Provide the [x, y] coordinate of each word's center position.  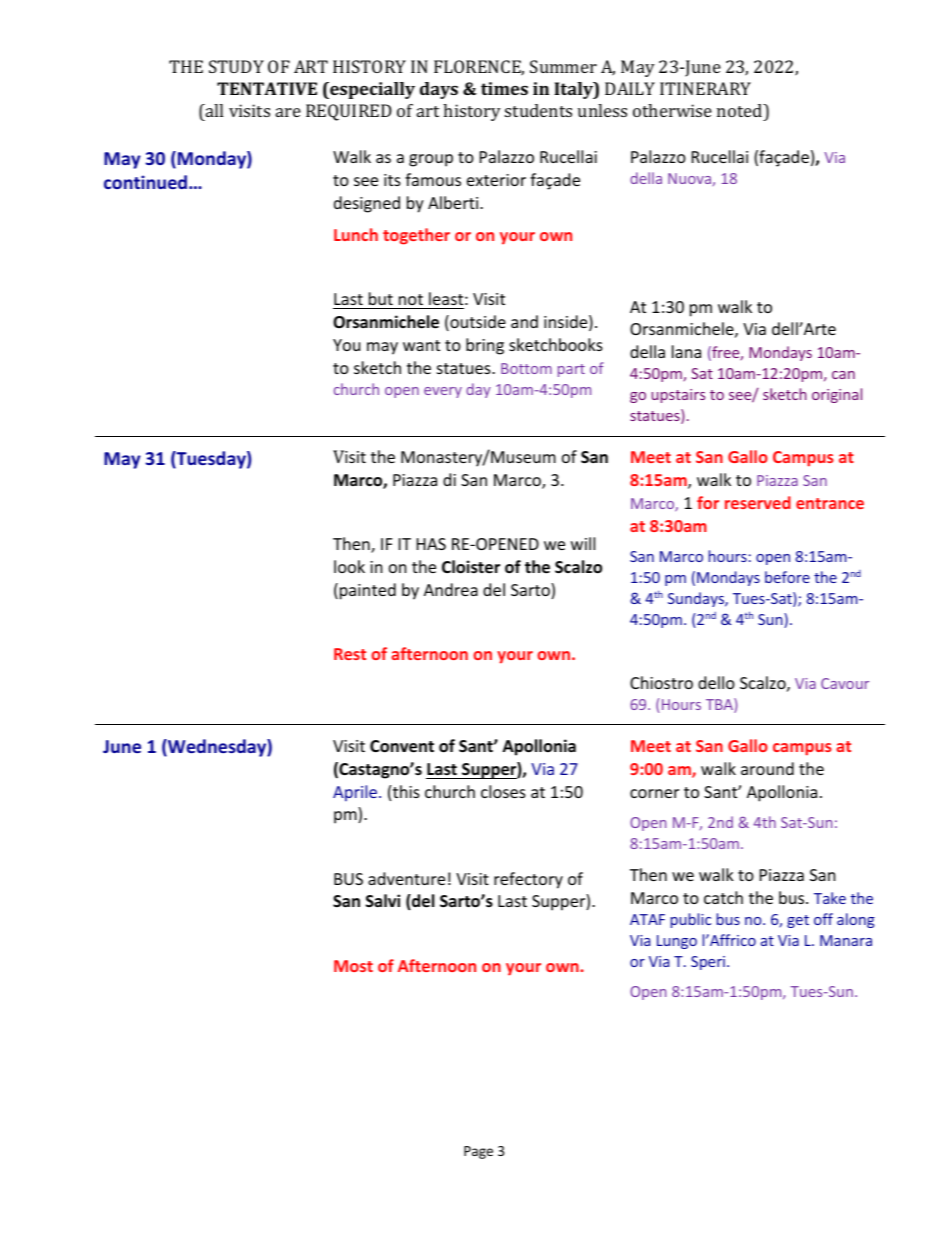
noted [741, 110]
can [843, 375]
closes [503, 791]
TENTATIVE [267, 88]
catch [723, 897]
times [504, 88]
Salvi [383, 900]
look [349, 566]
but [381, 298]
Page [478, 1152]
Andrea [451, 589]
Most [353, 966]
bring [485, 346]
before [787, 577]
